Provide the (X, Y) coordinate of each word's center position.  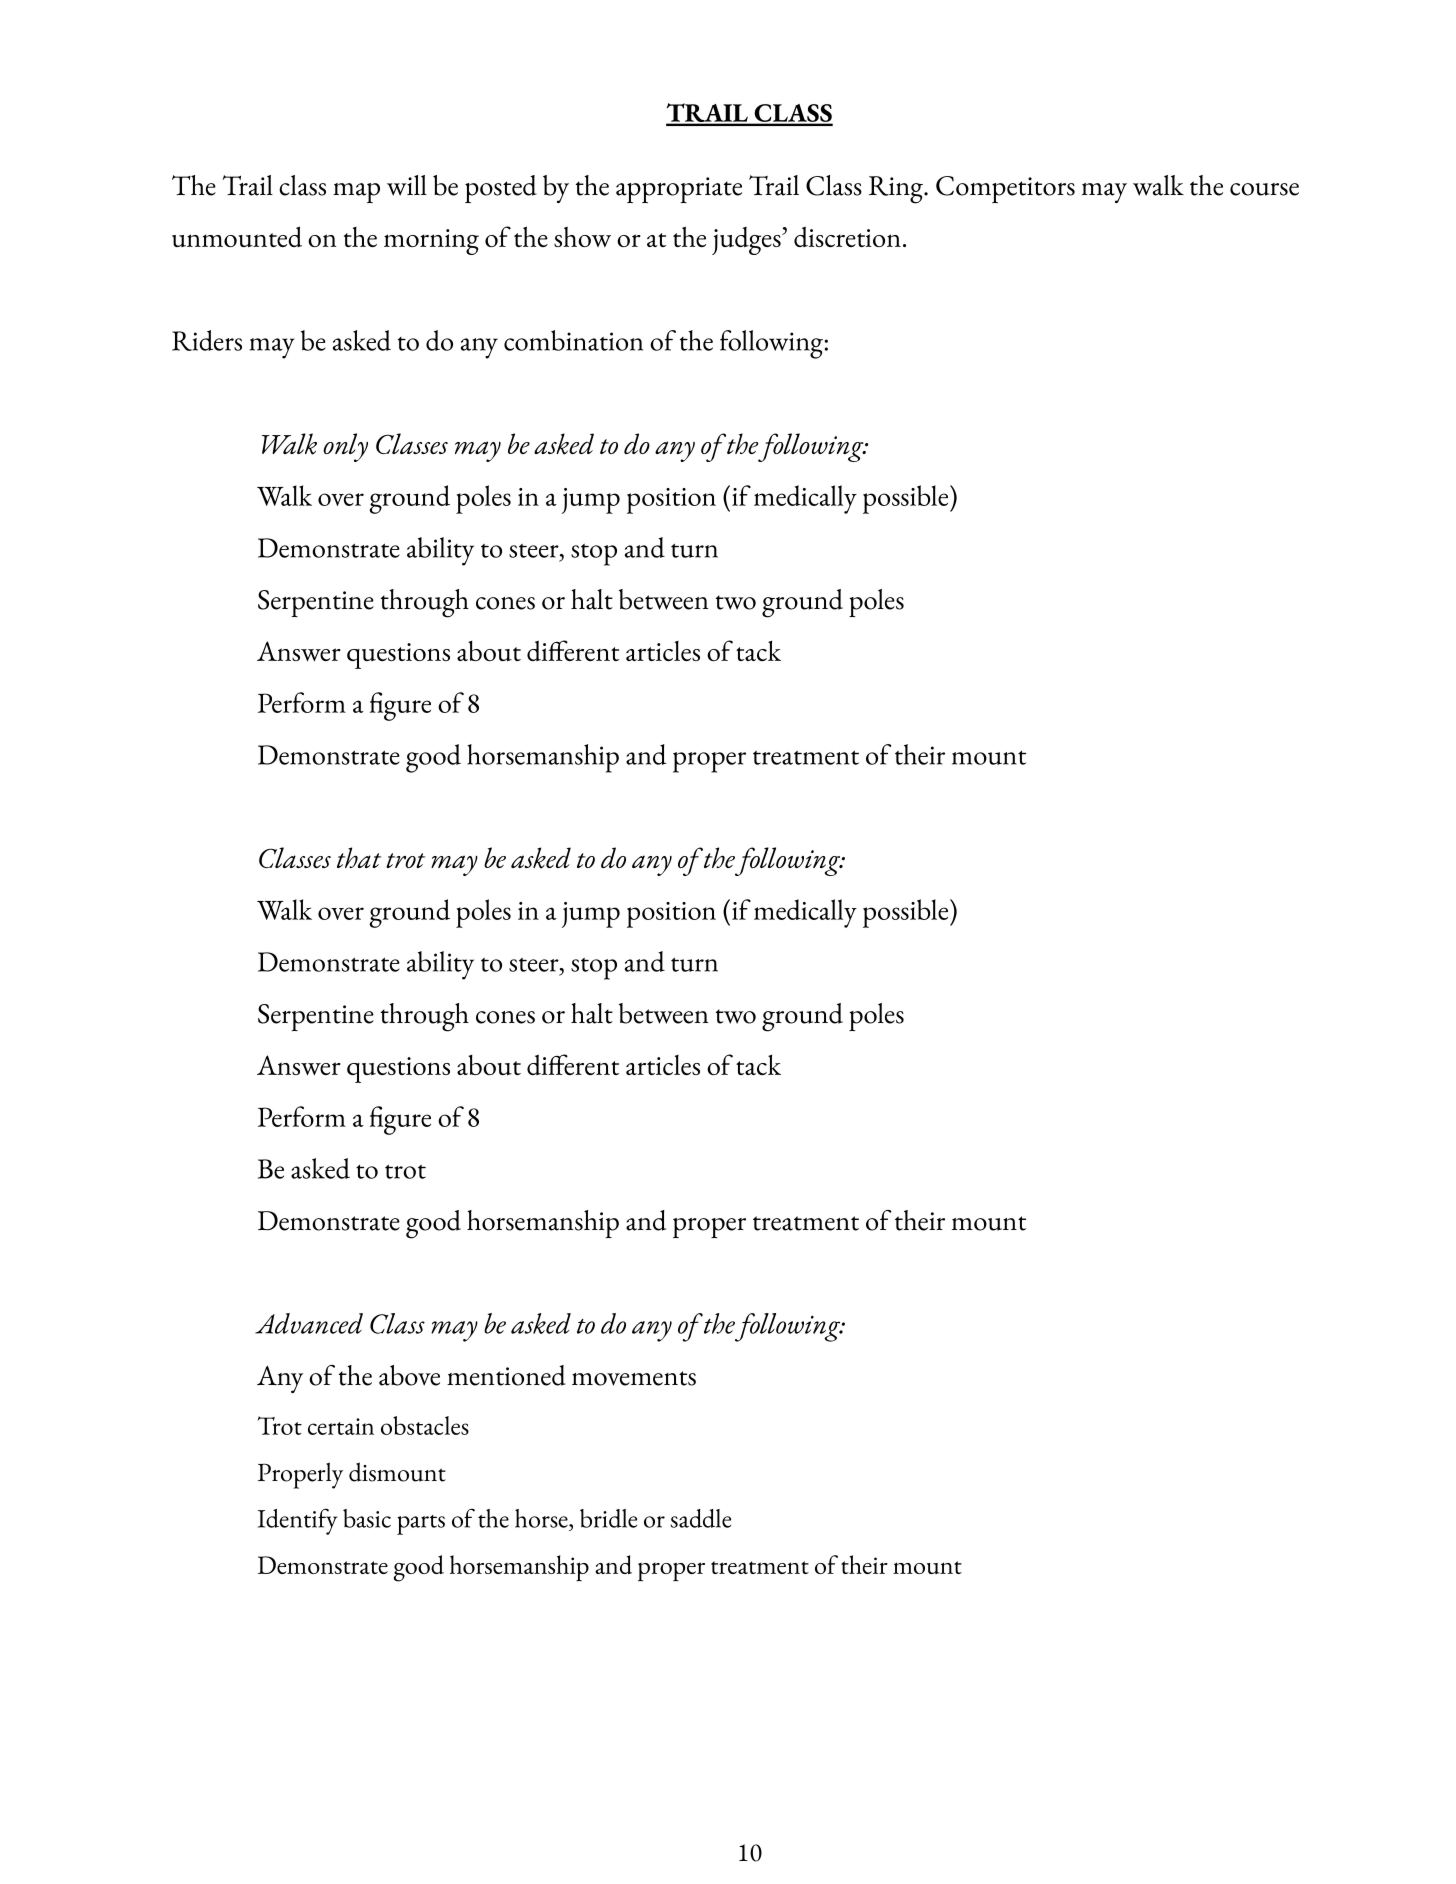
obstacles (425, 1425)
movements (634, 1378)
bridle (608, 1518)
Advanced (309, 1323)
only (345, 447)
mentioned (506, 1375)
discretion (847, 236)
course (1264, 189)
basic (367, 1518)
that (359, 857)
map (356, 193)
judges (747, 241)
